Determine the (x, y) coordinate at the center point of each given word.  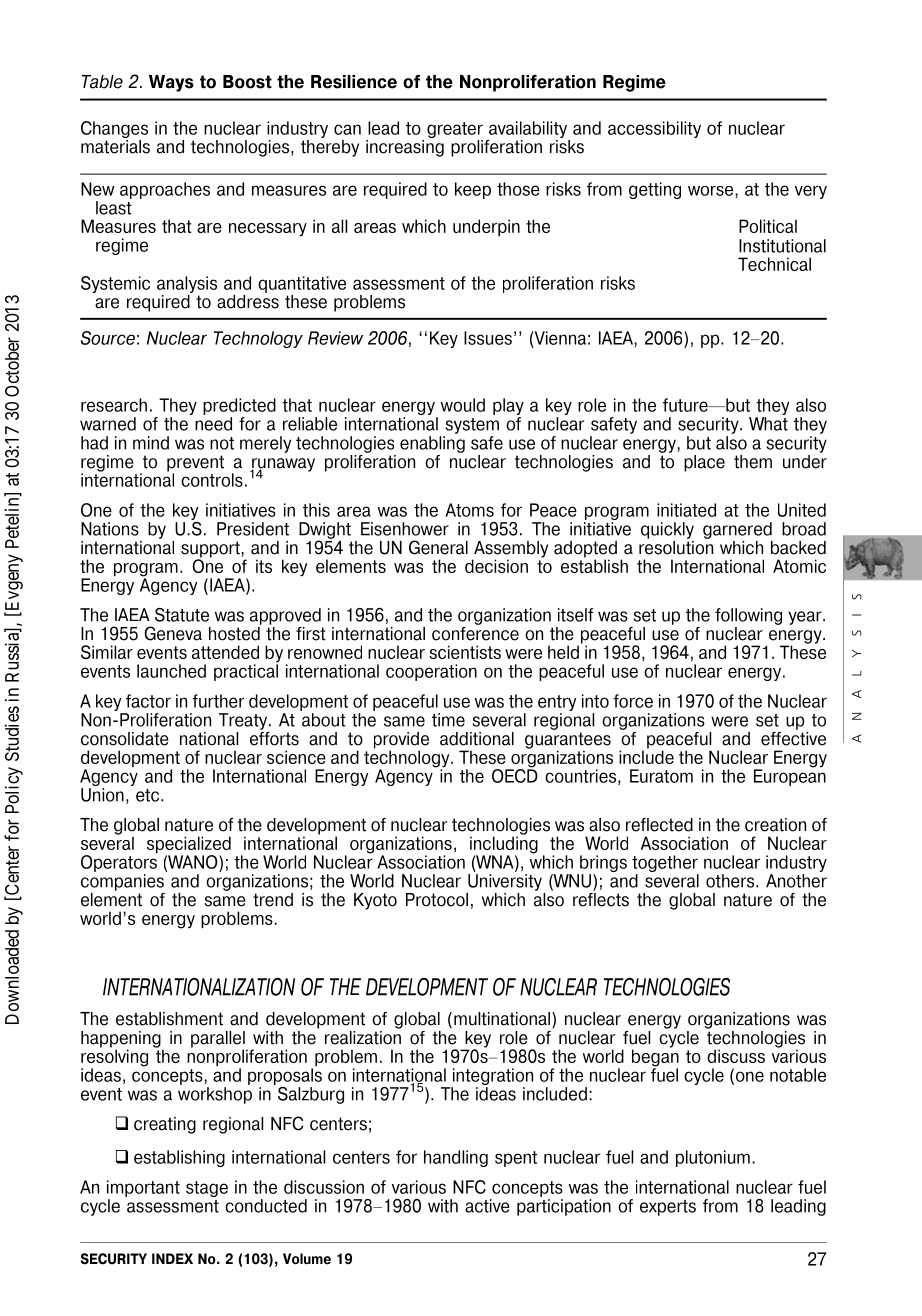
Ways (171, 83)
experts (668, 1208)
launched (171, 671)
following (748, 616)
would (463, 405)
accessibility (654, 129)
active (487, 1206)
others (731, 881)
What (768, 424)
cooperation (431, 672)
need (213, 424)
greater (455, 131)
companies (122, 882)
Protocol (437, 900)
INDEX (172, 1258)
